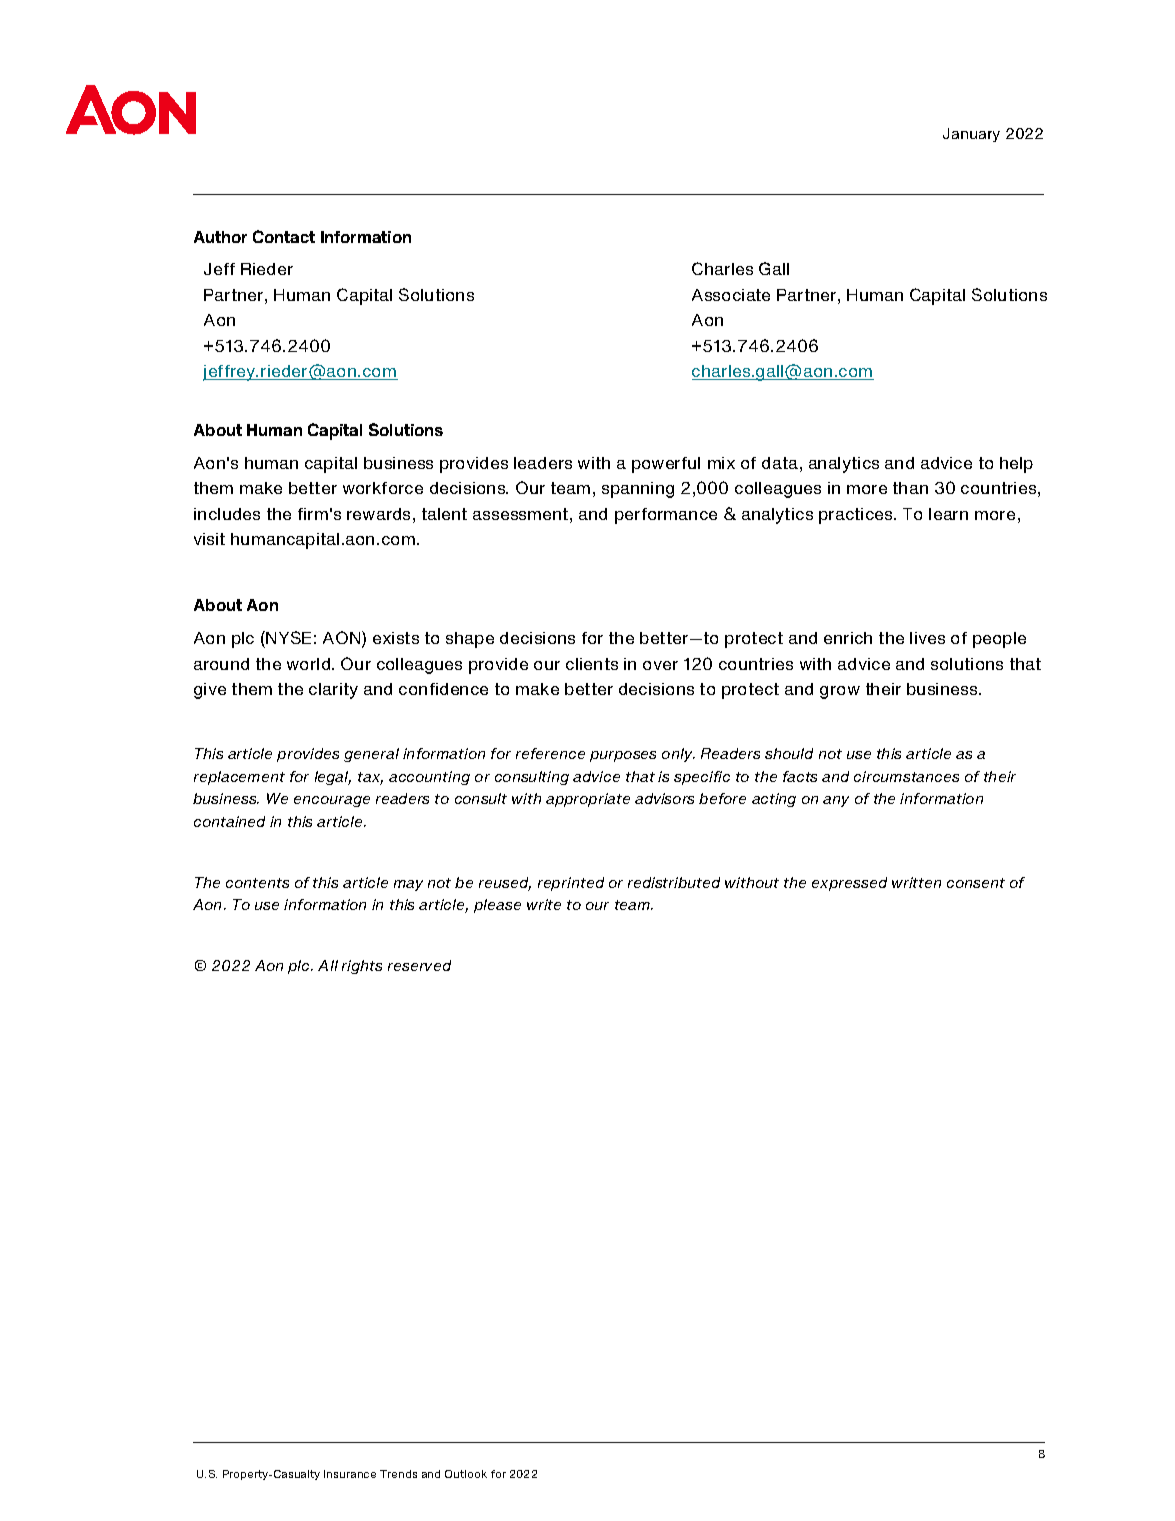 The height and width of the screenshot is (1521, 1175). What do you see at coordinates (466, 1474) in the screenshot?
I see `Outlook` at bounding box center [466, 1474].
